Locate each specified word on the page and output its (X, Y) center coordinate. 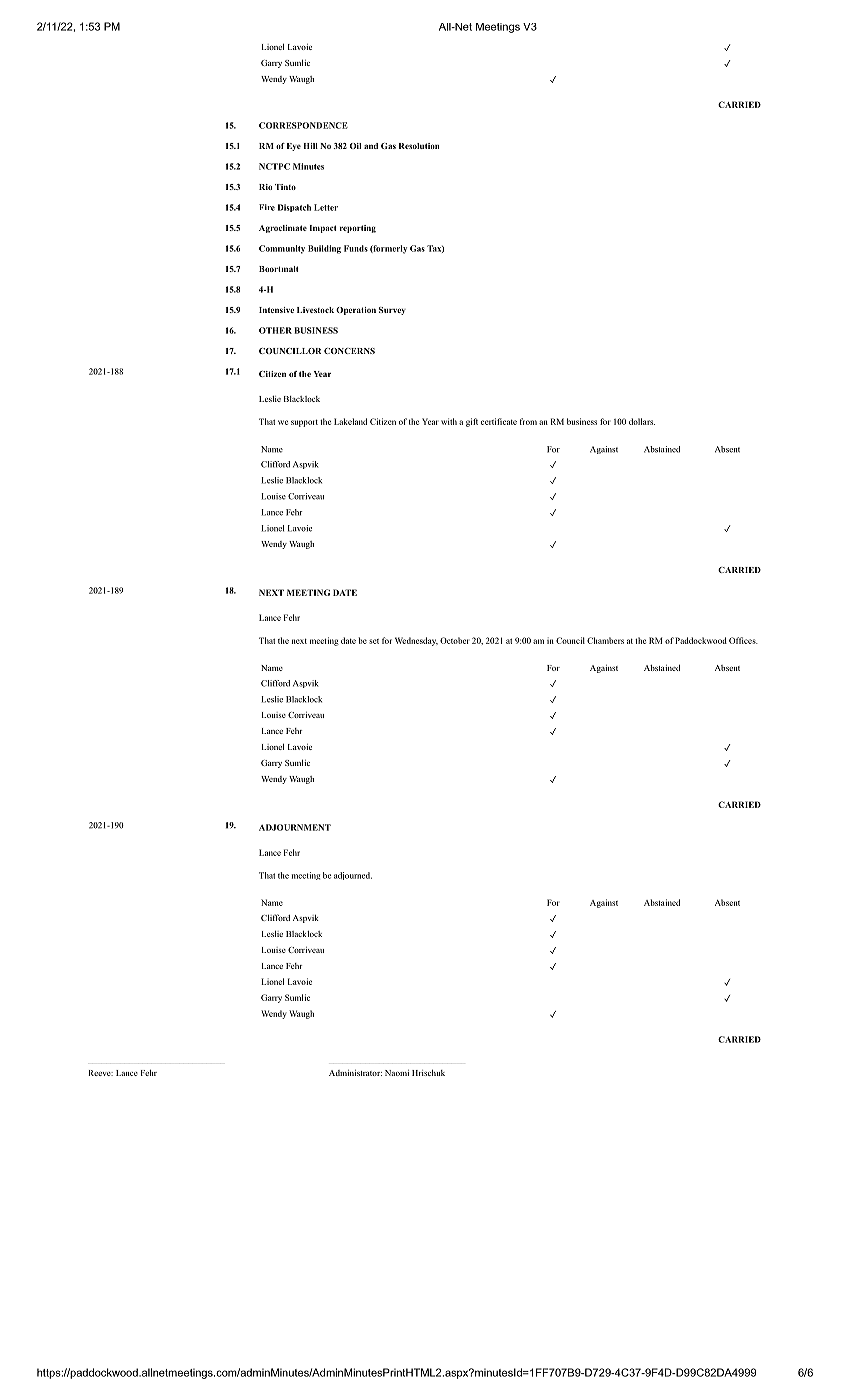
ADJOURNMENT (295, 827)
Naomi (397, 1073)
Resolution (419, 146)
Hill (310, 146)
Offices (743, 640)
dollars (642, 421)
